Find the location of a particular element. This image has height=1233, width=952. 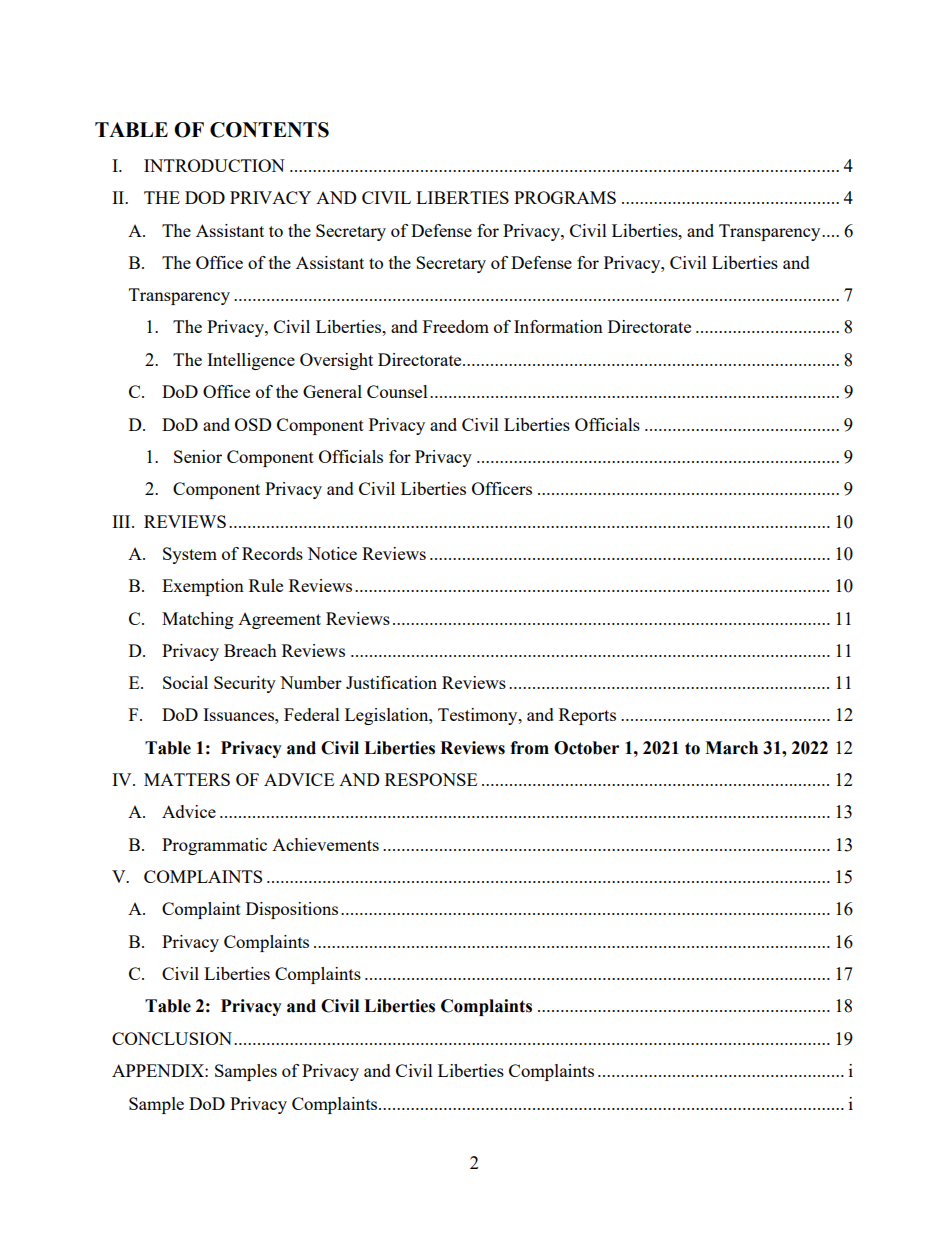

Testimony is located at coordinates (479, 716).
